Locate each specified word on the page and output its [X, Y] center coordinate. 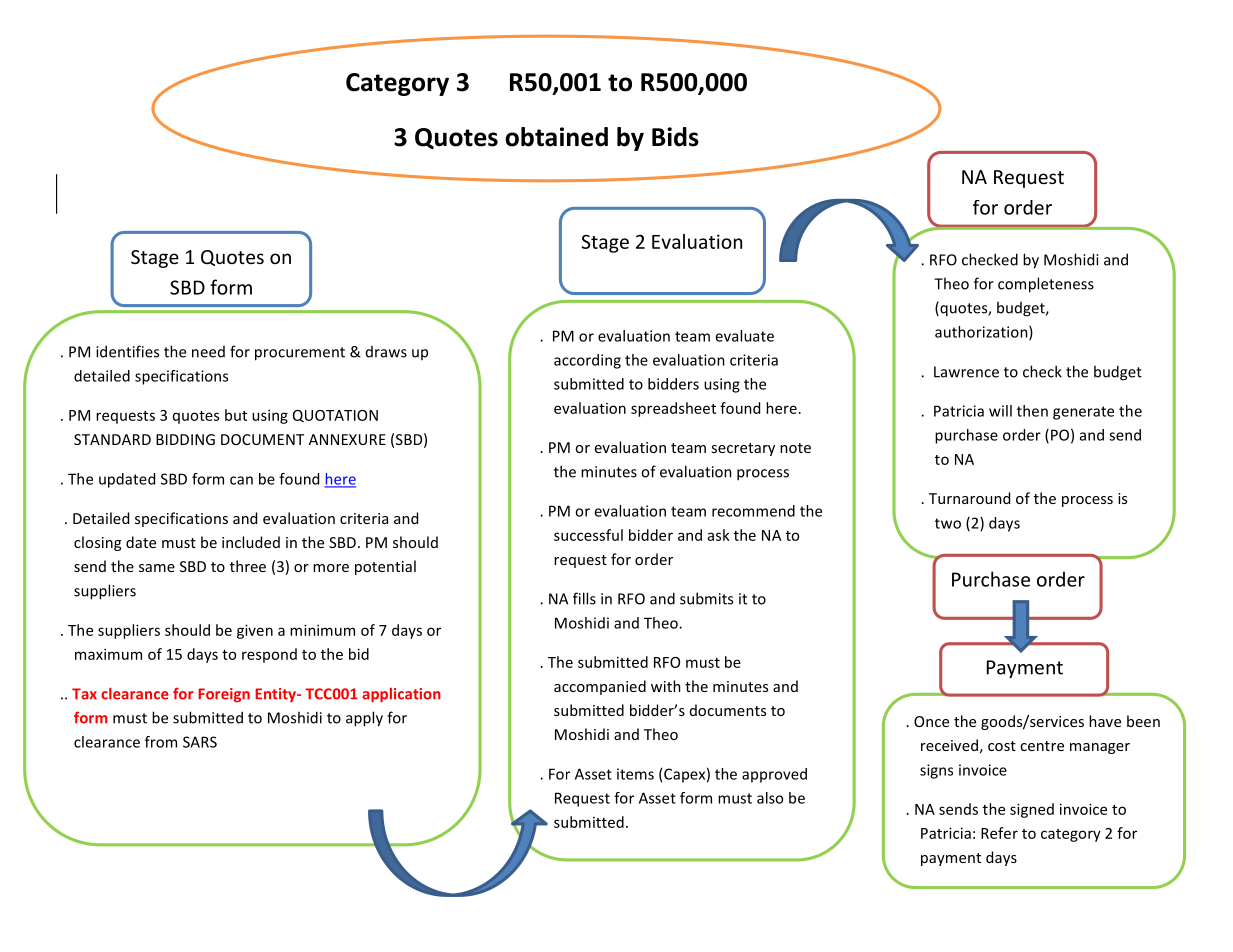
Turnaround [969, 498]
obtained [556, 137]
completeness [1046, 285]
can [241, 480]
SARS [200, 742]
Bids [675, 137]
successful [588, 535]
